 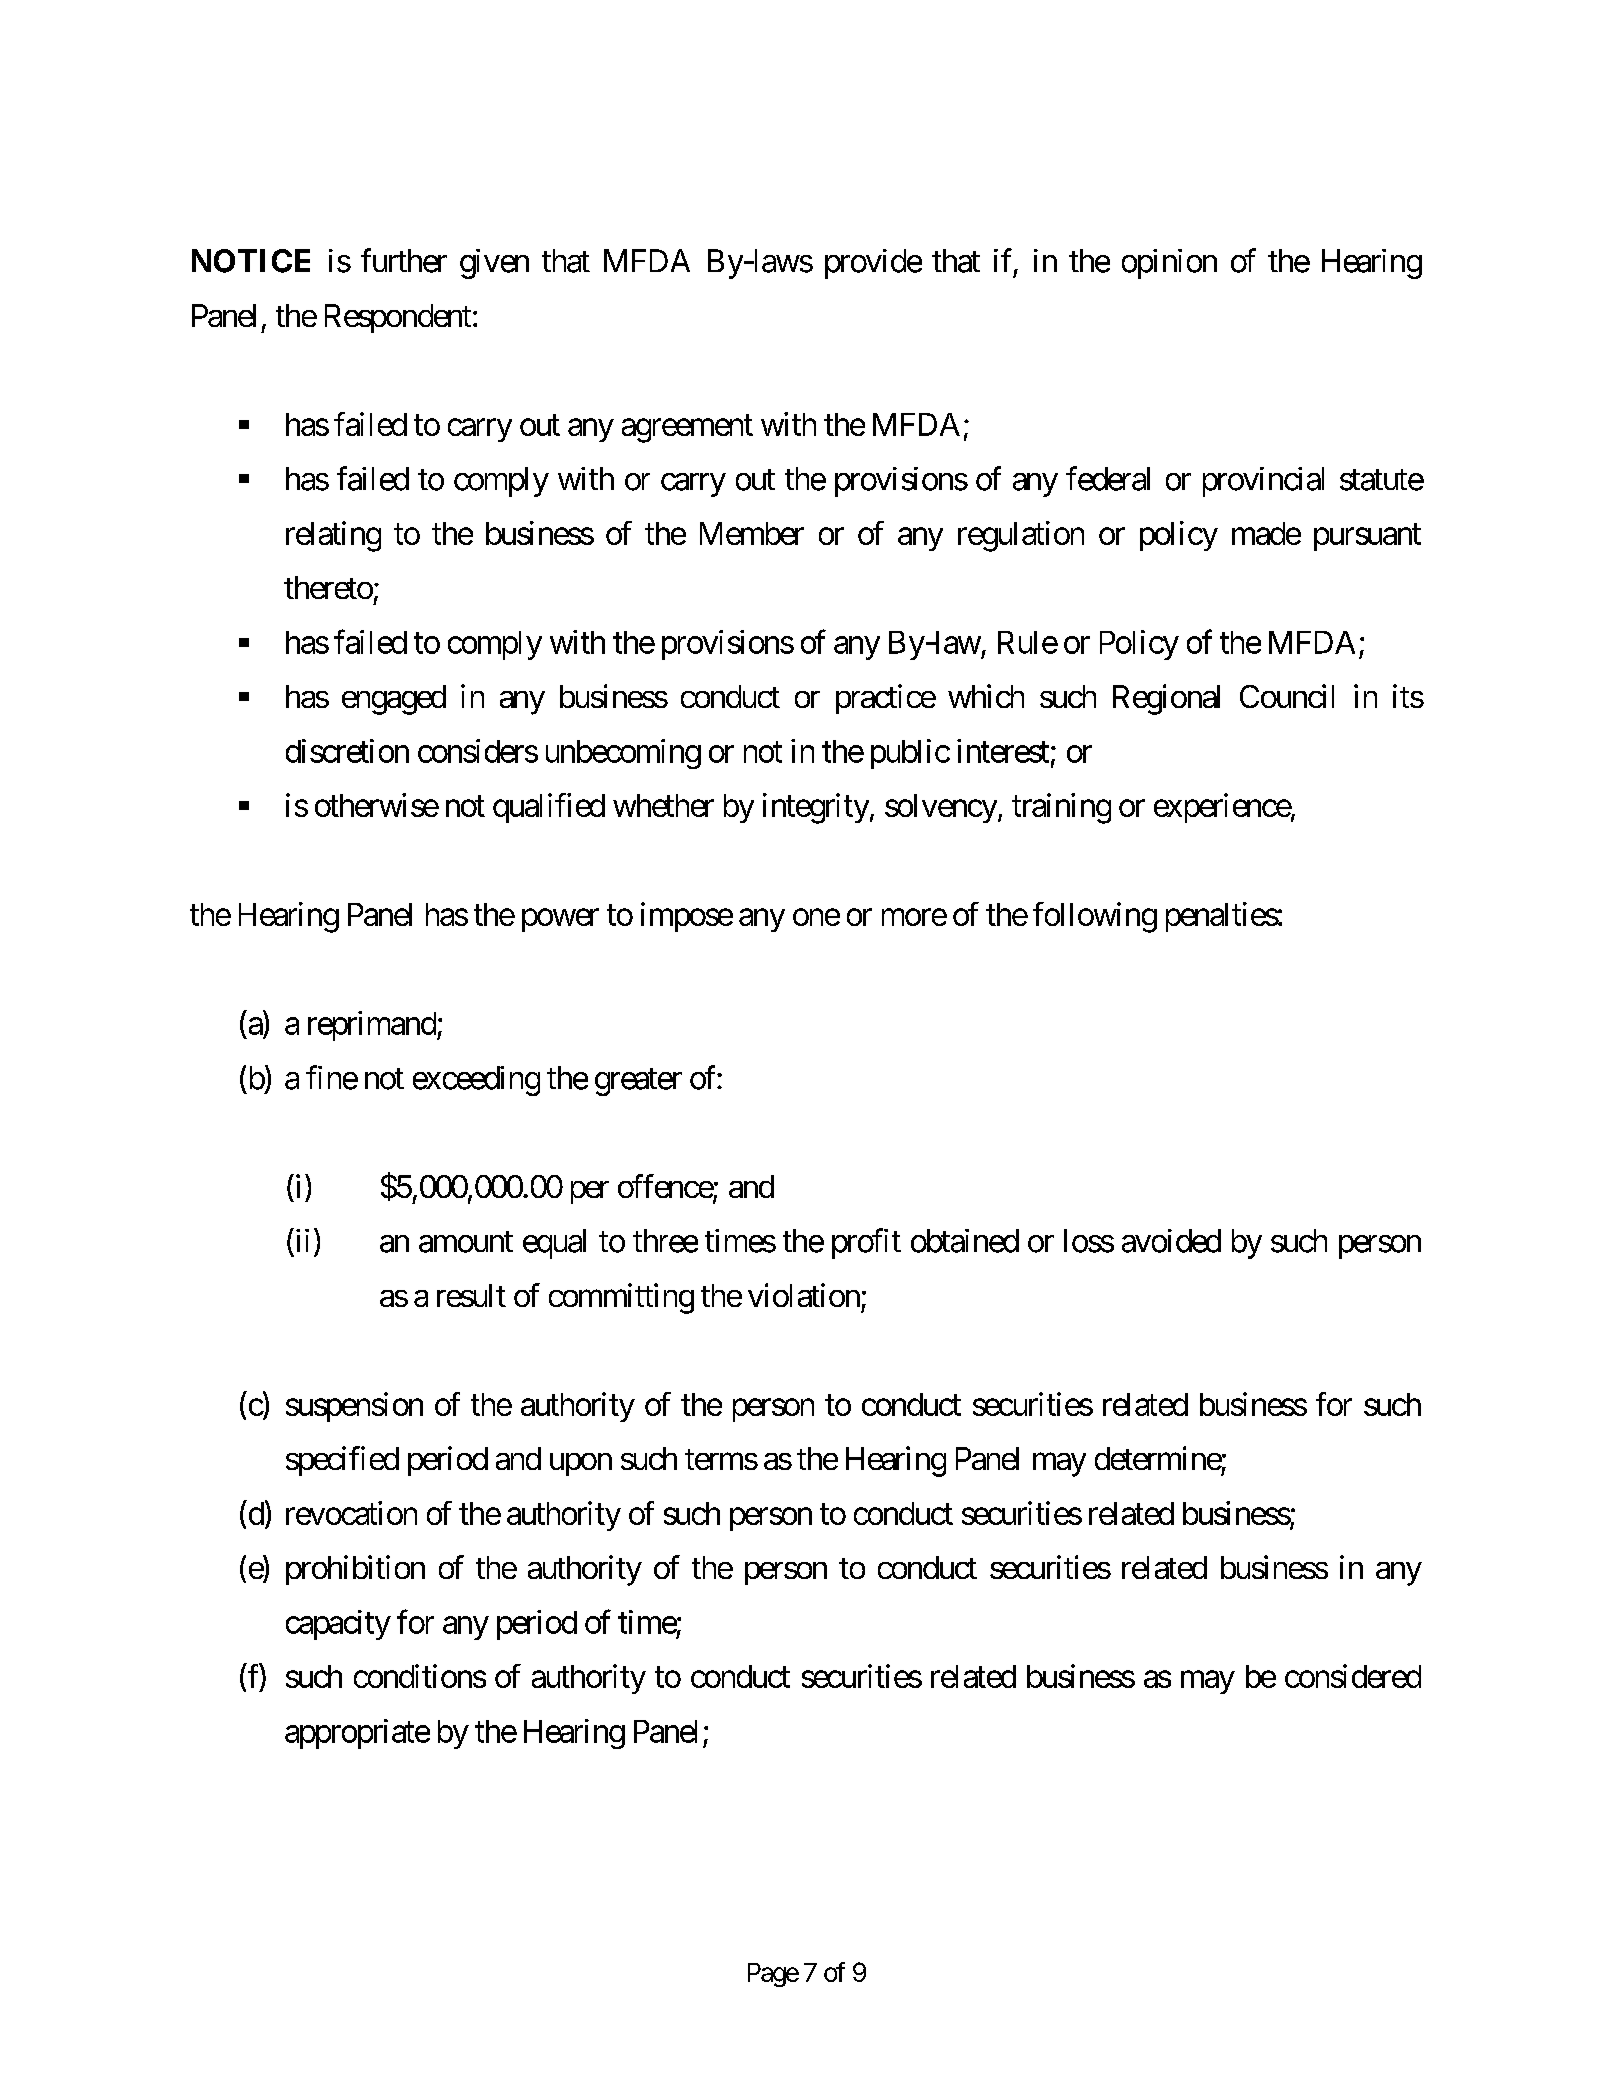 I want to click on greater, so click(x=638, y=1082).
